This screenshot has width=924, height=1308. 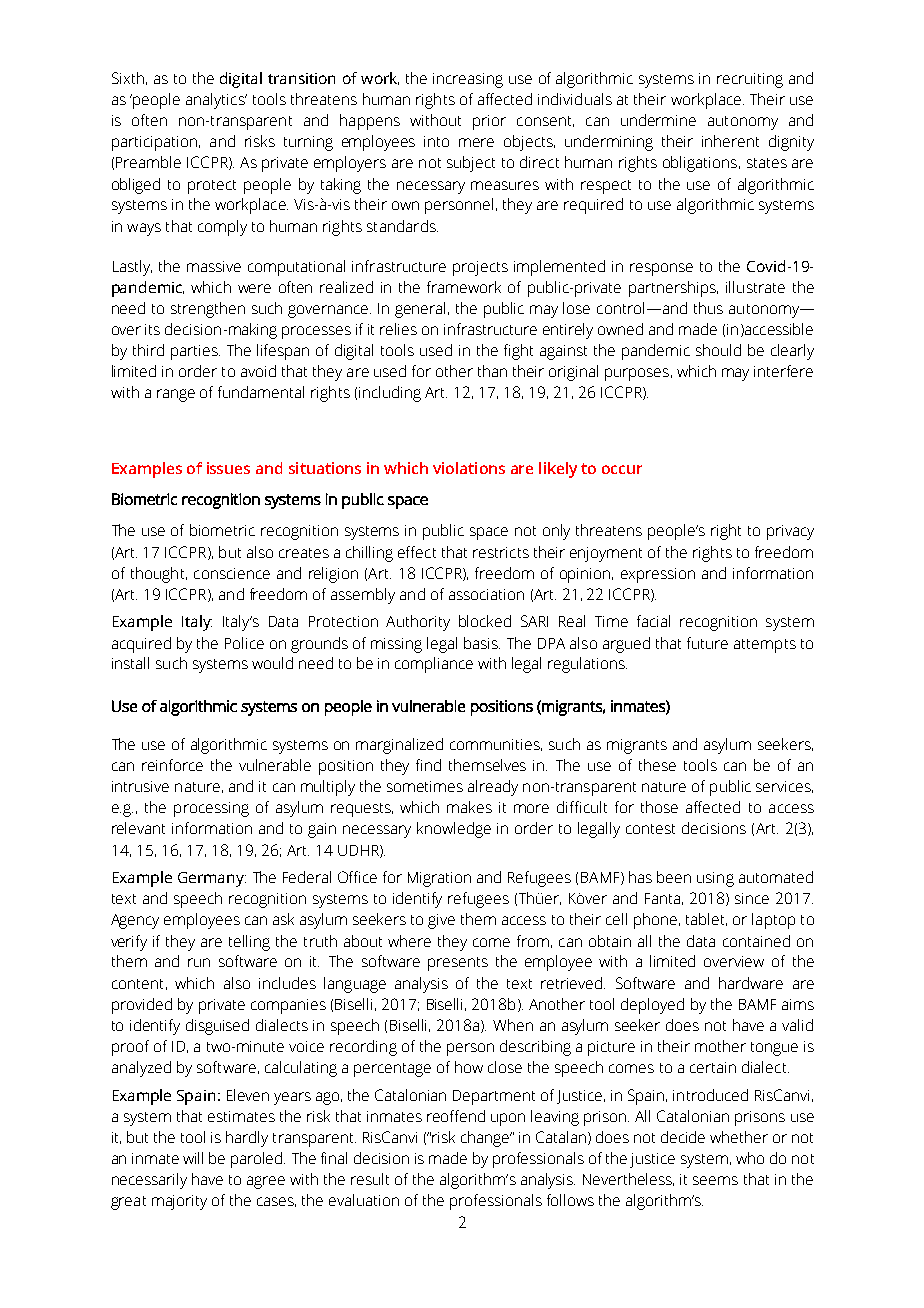 I want to click on basis, so click(x=482, y=643).
